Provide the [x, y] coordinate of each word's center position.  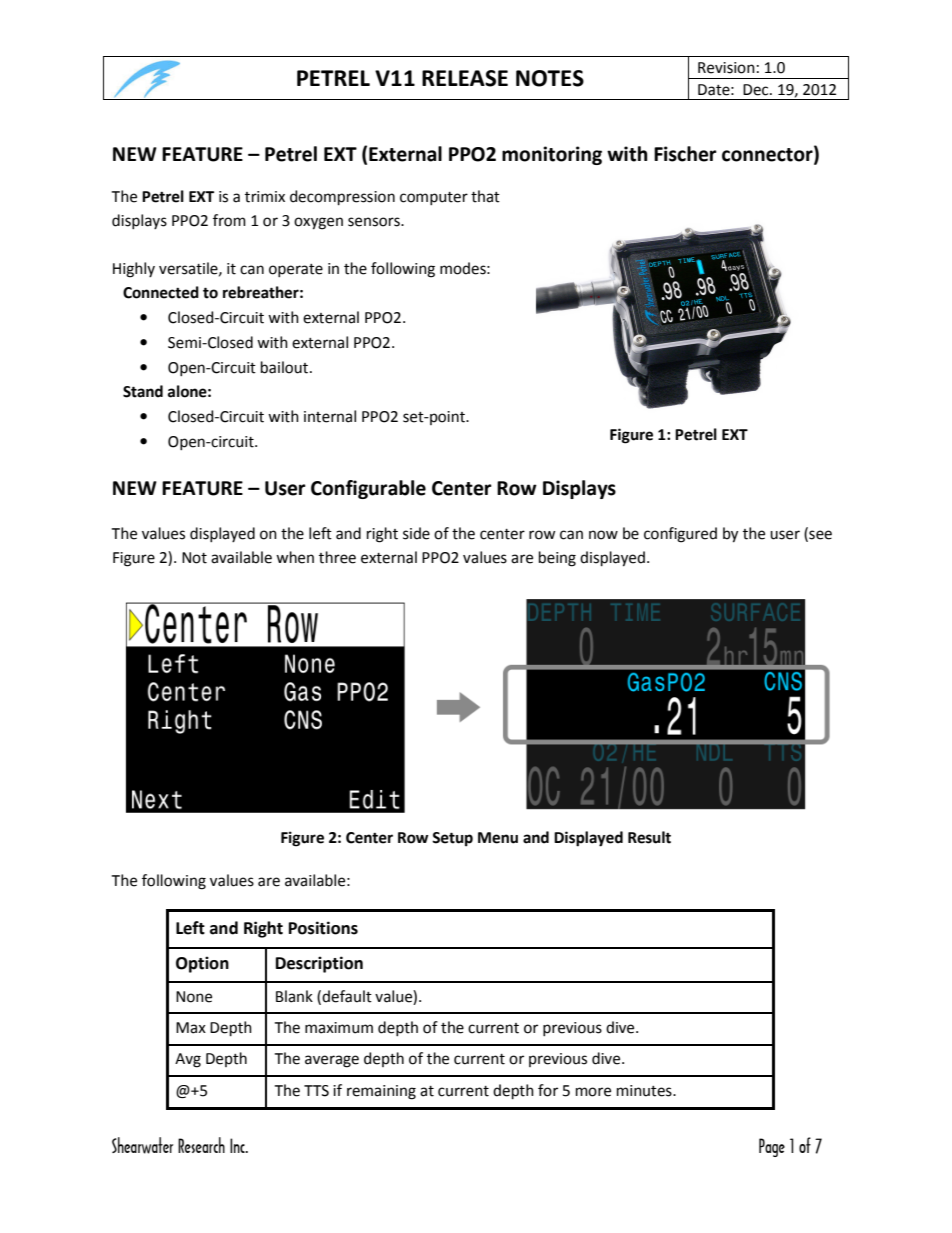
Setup [452, 839]
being [557, 559]
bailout [286, 367]
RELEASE [465, 78]
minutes [645, 1091]
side [416, 533]
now [603, 535]
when [295, 557]
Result [649, 837]
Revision [726, 68]
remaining [381, 1092]
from [229, 220]
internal [330, 416]
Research [201, 1145]
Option [202, 964]
